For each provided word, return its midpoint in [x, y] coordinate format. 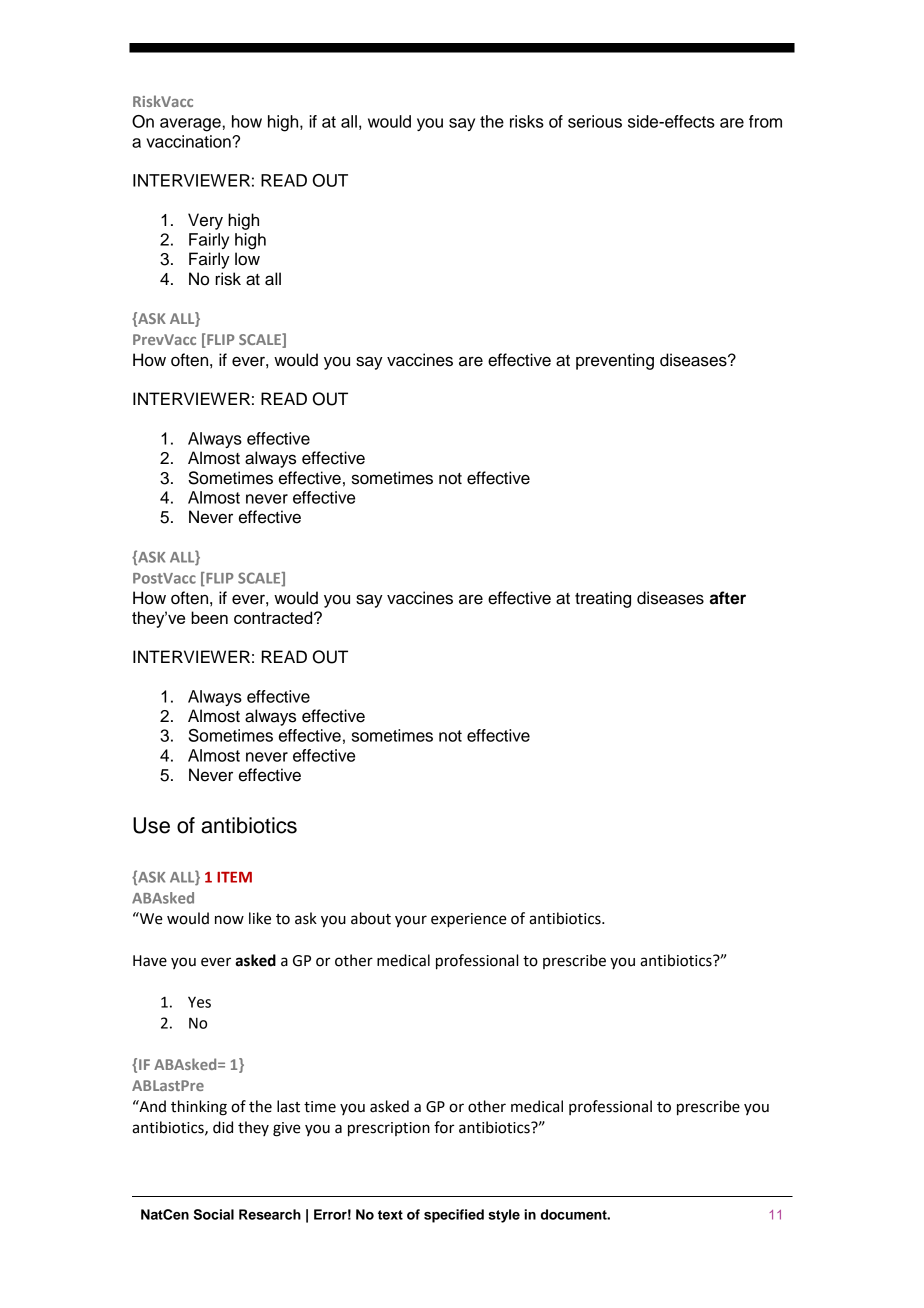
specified [454, 1216]
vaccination [189, 141]
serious [595, 121]
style [504, 1216]
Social [214, 1214]
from [765, 121]
